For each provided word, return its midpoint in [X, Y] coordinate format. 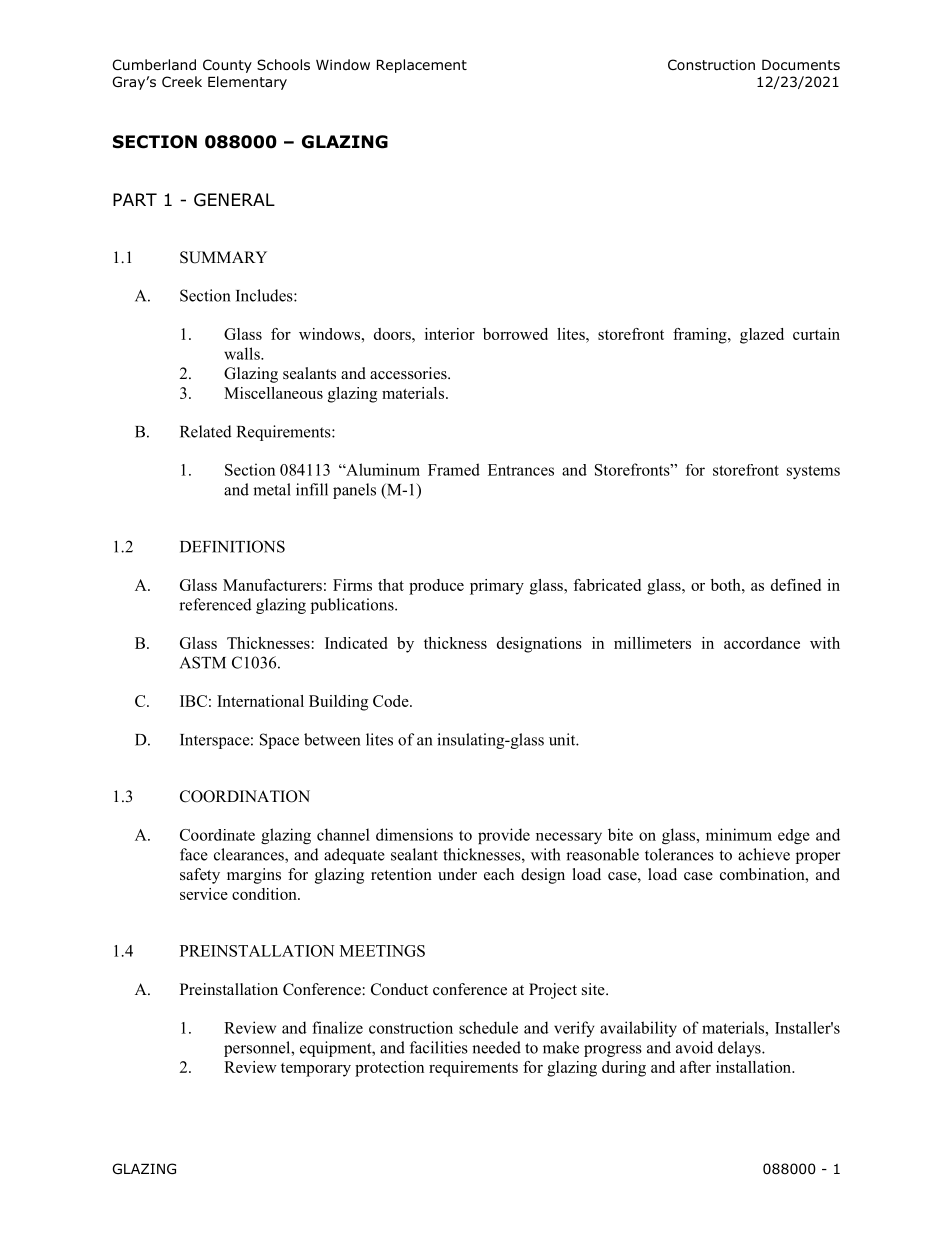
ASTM [203, 662]
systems [813, 472]
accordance [762, 643]
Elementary [247, 83]
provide [504, 836]
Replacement [422, 66]
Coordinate [217, 835]
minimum [739, 834]
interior [450, 334]
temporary [316, 1070]
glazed [762, 336]
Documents [801, 65]
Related [206, 431]
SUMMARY [223, 257]
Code [392, 701]
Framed [454, 469]
